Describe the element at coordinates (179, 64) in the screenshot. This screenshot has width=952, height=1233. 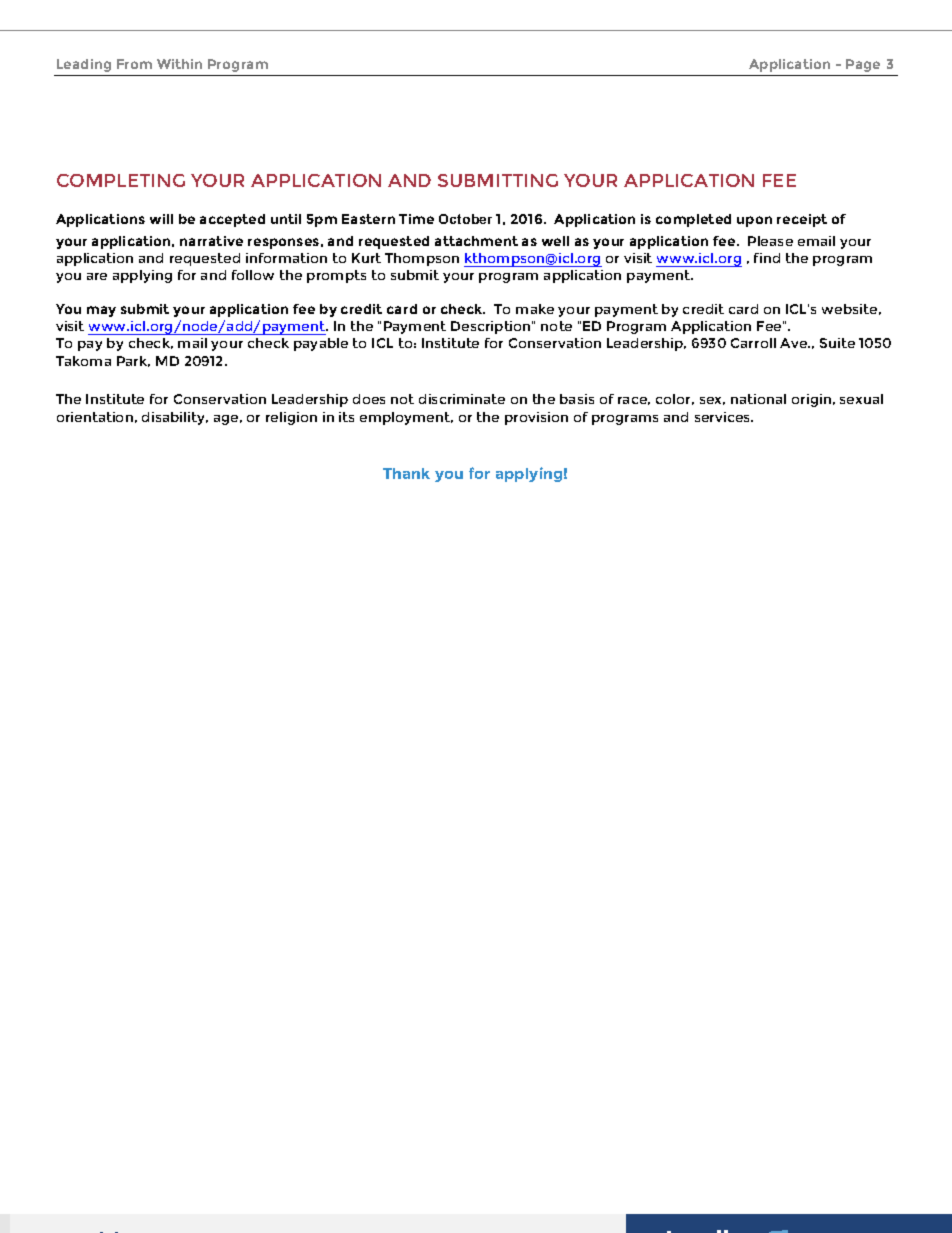
I see `Within` at that location.
